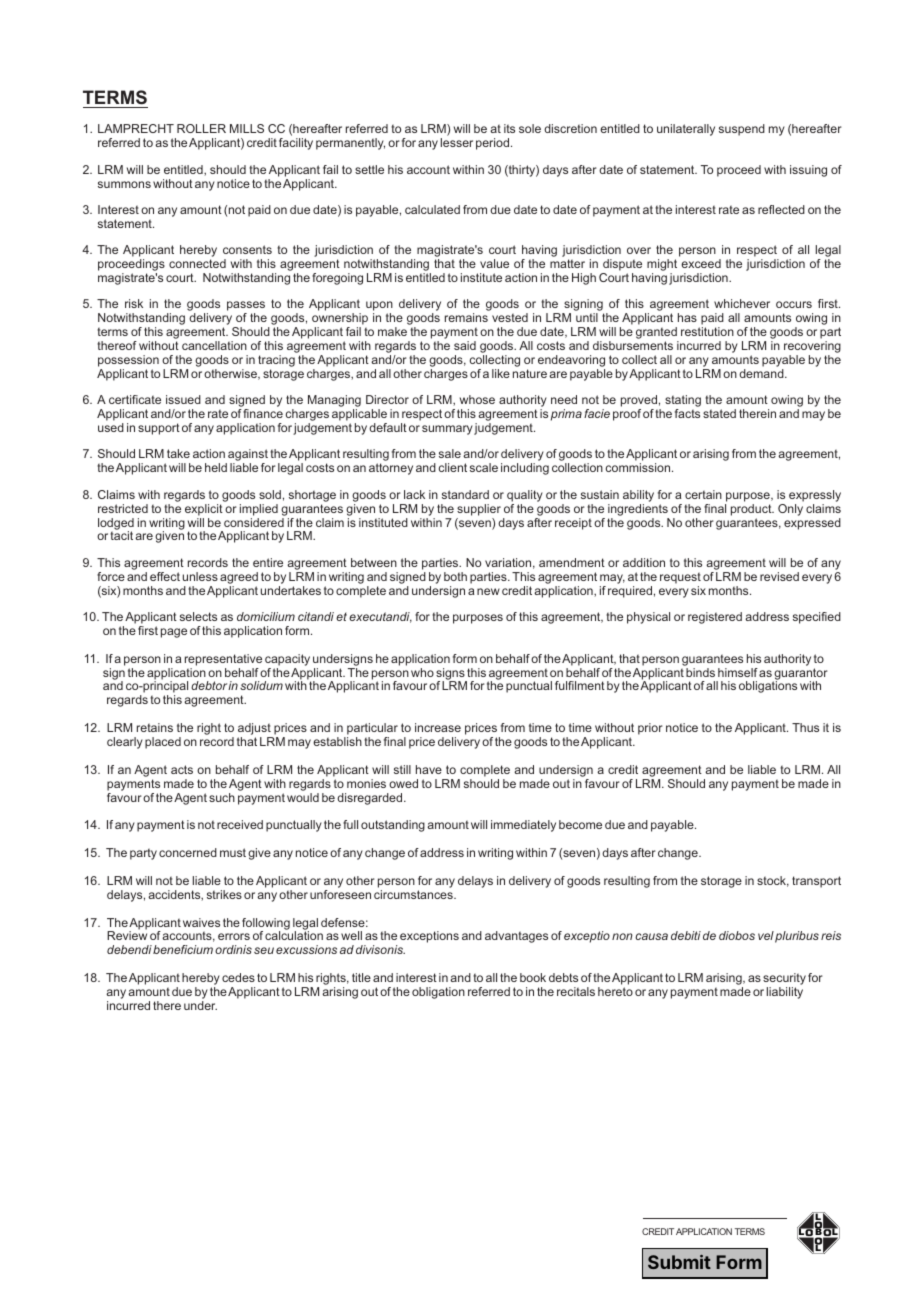  What do you see at coordinates (742, 303) in the document?
I see `whichever` at bounding box center [742, 303].
